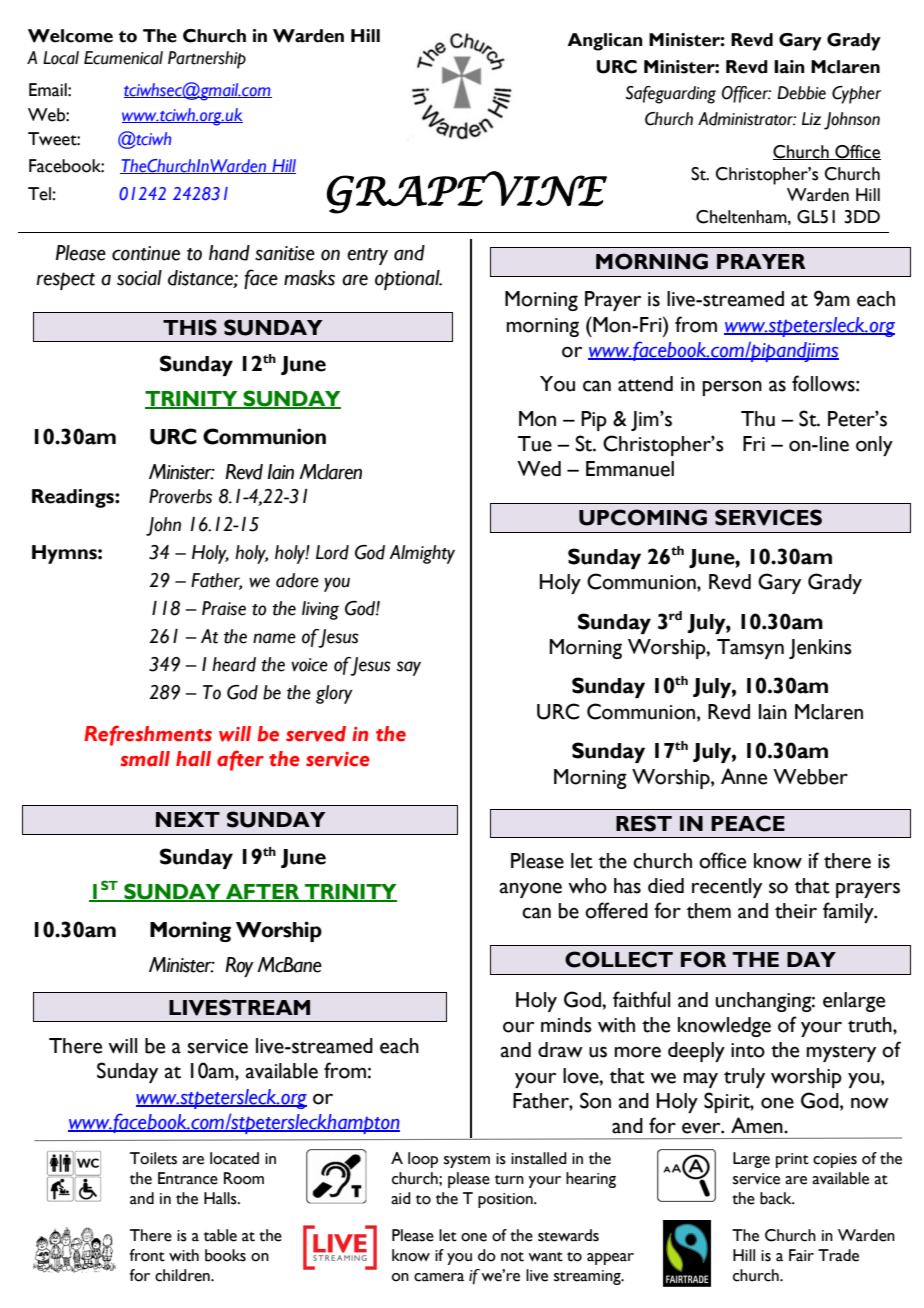 Image resolution: width=924 pixels, height=1308 pixels. What do you see at coordinates (123, 58) in the screenshot?
I see `Ecumenical` at bounding box center [123, 58].
